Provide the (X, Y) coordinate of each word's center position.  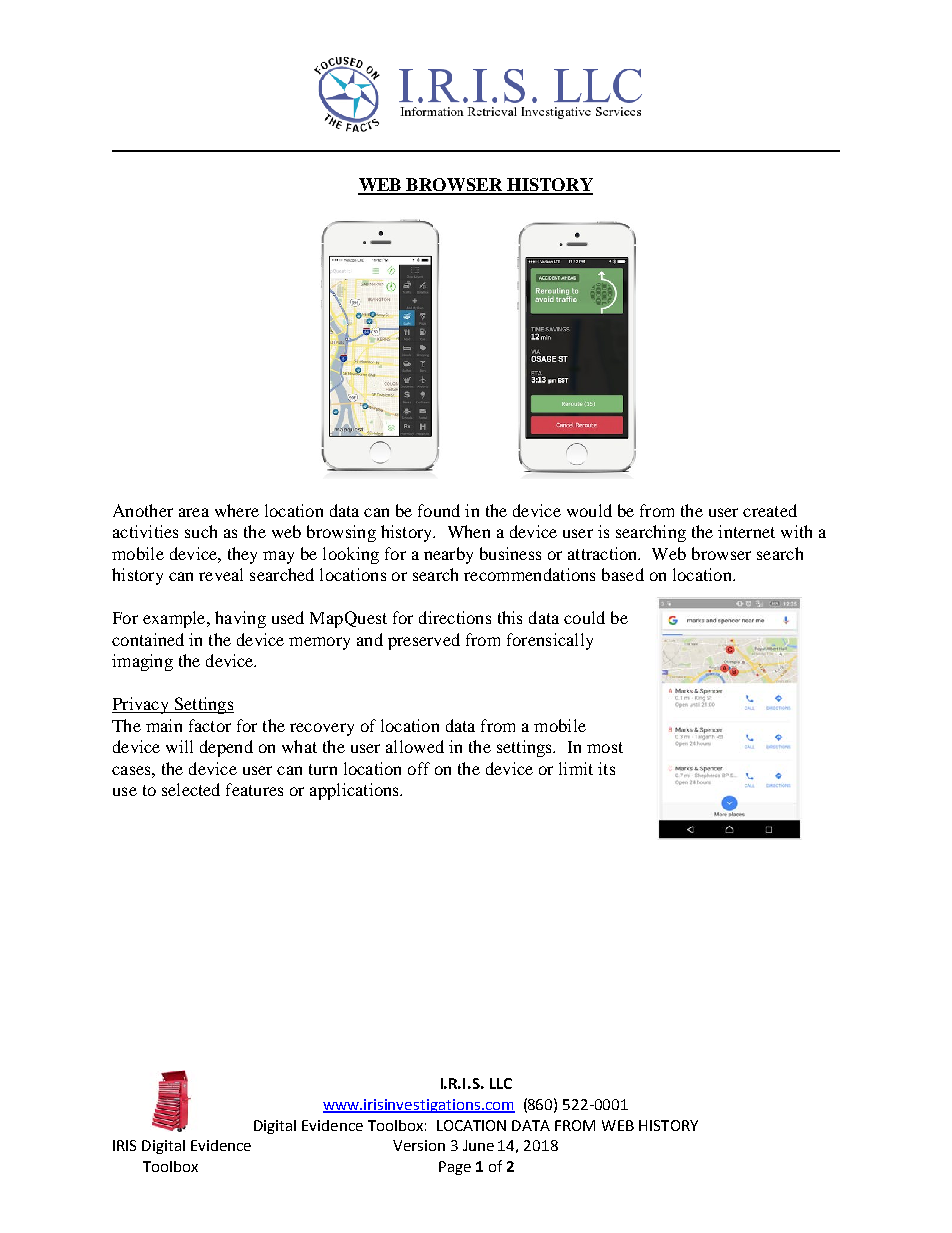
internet (746, 531)
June (478, 1145)
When (469, 531)
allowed (415, 746)
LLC (501, 1083)
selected (191, 789)
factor (210, 725)
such (201, 531)
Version (419, 1145)
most (605, 747)
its (606, 768)
